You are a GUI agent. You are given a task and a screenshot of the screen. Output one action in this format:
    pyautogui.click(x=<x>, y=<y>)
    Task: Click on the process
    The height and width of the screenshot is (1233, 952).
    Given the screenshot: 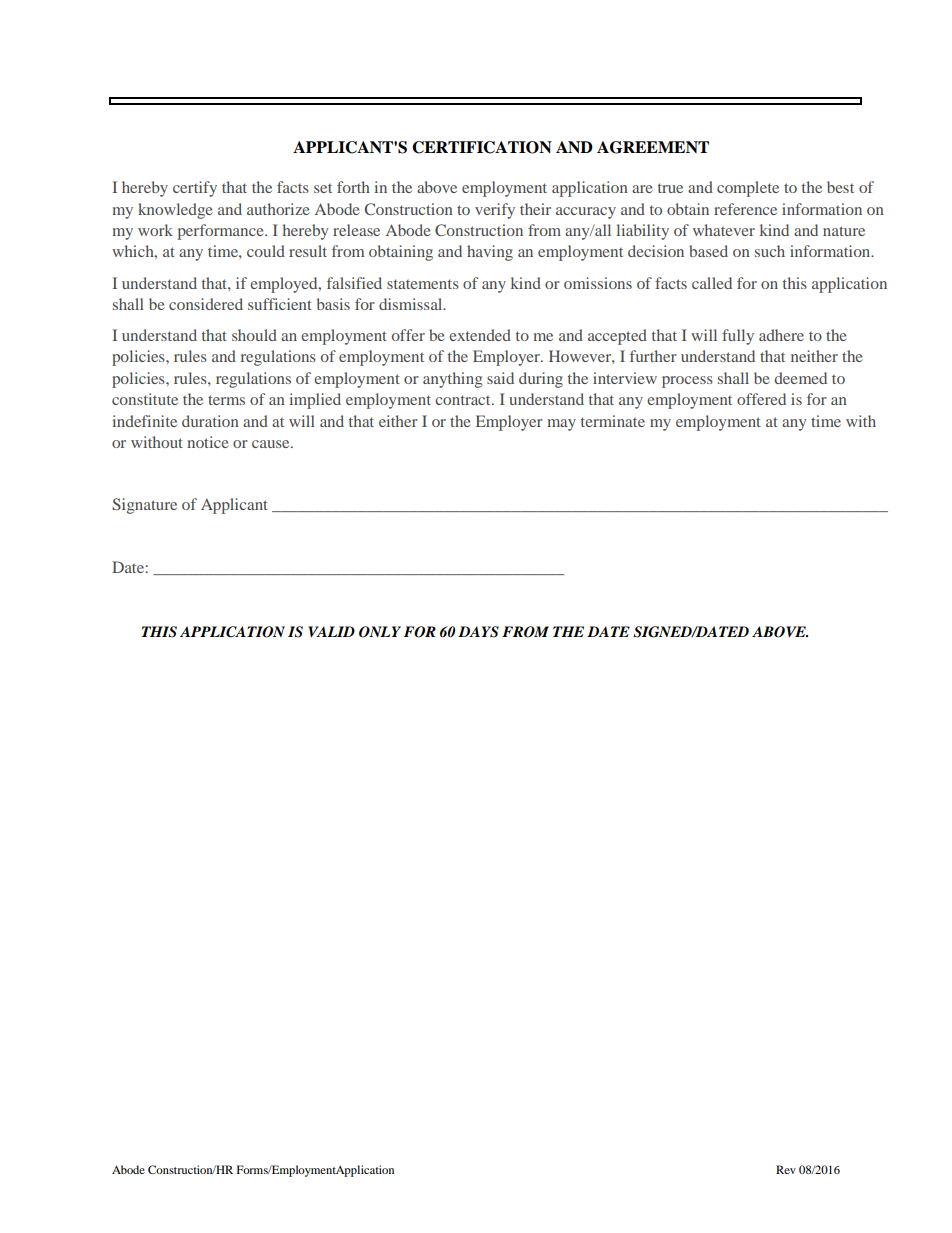 What is the action you would take?
    pyautogui.click(x=687, y=382)
